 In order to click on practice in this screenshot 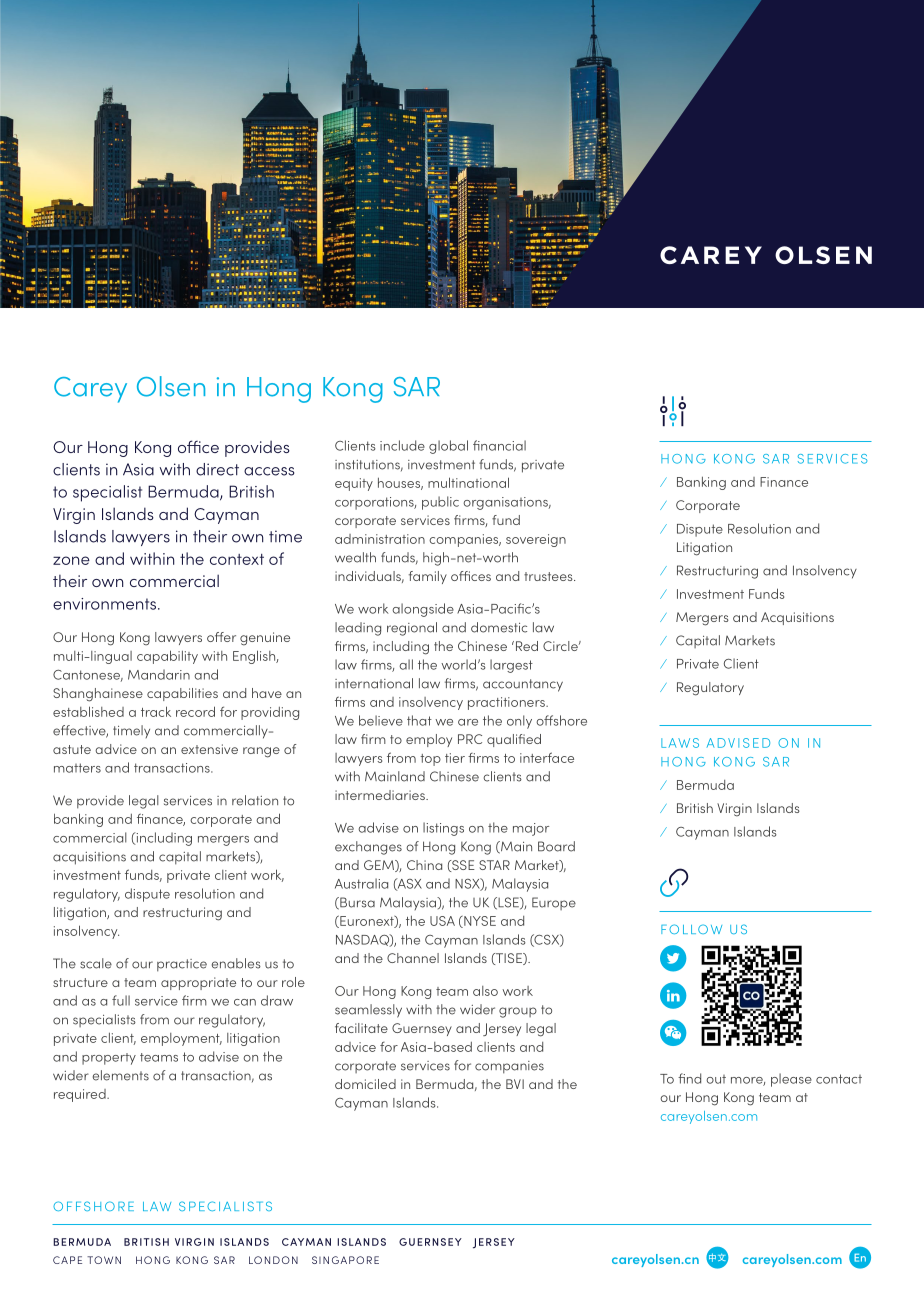, I will do `click(182, 965)`.
